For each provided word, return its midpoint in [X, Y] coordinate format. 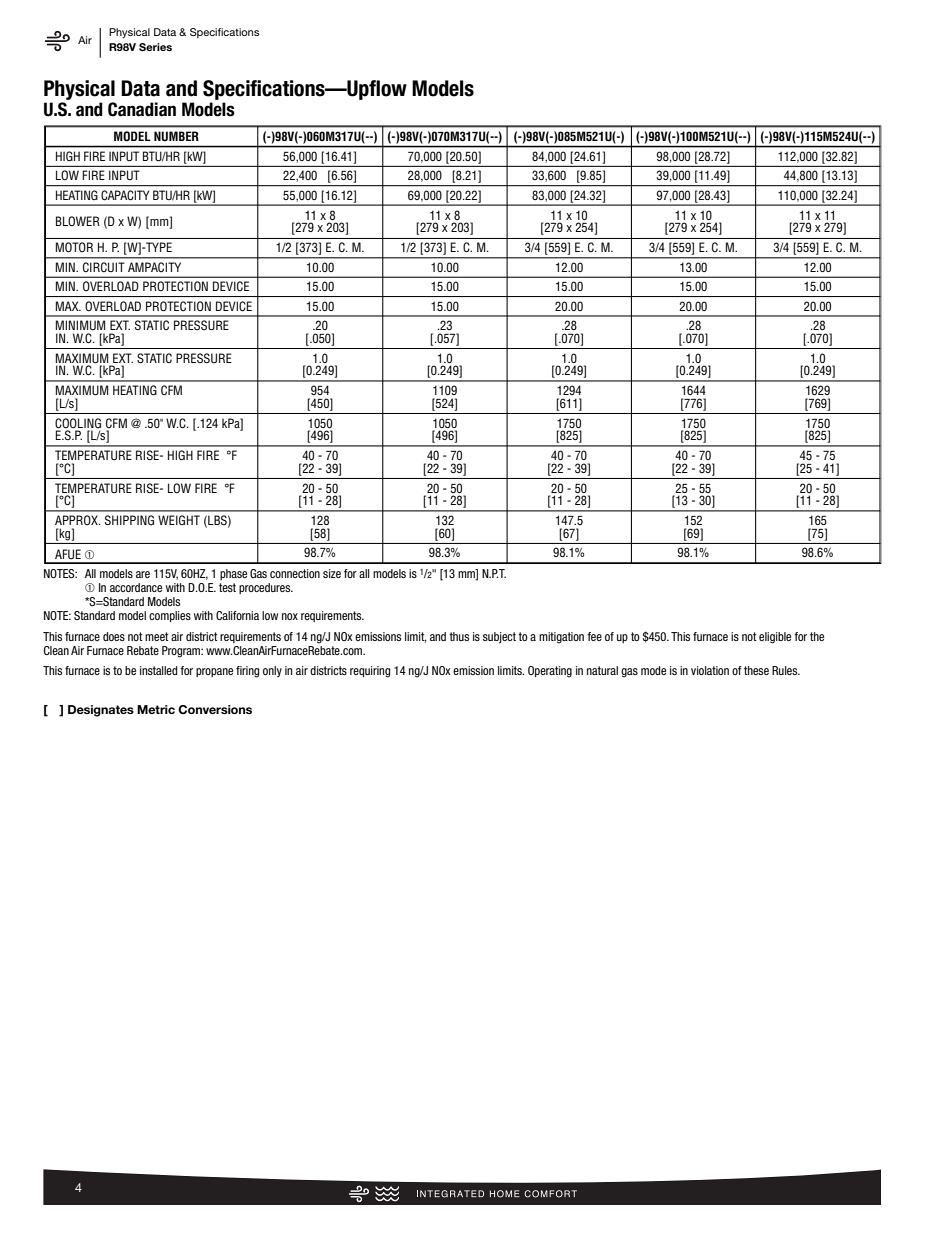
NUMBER [176, 136]
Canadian [142, 109]
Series [155, 47]
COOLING [78, 423]
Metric [156, 709]
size [332, 573]
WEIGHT [179, 520]
